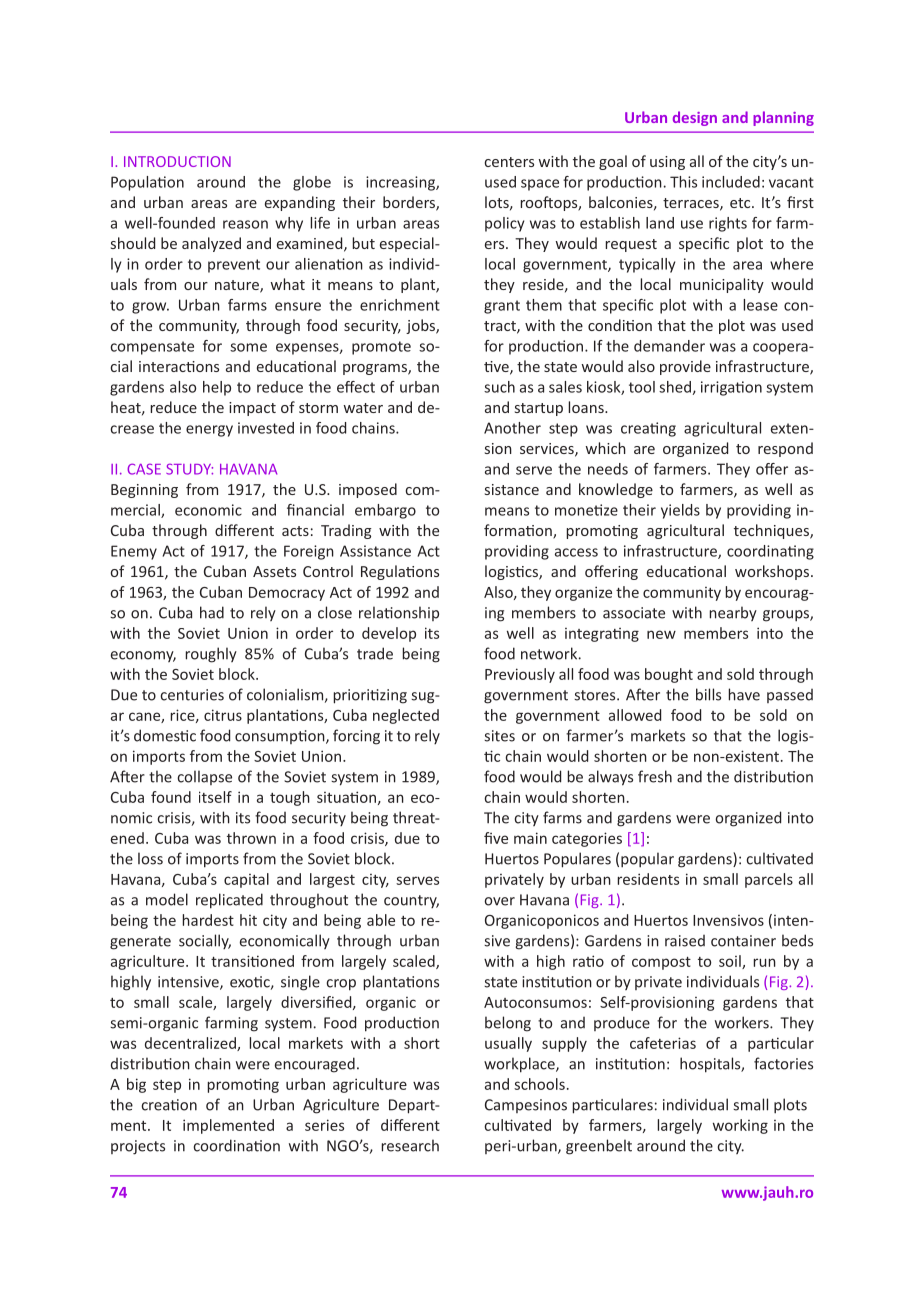 This page has height=1308, width=924. What do you see at coordinates (410, 1145) in the page?
I see `research` at bounding box center [410, 1145].
